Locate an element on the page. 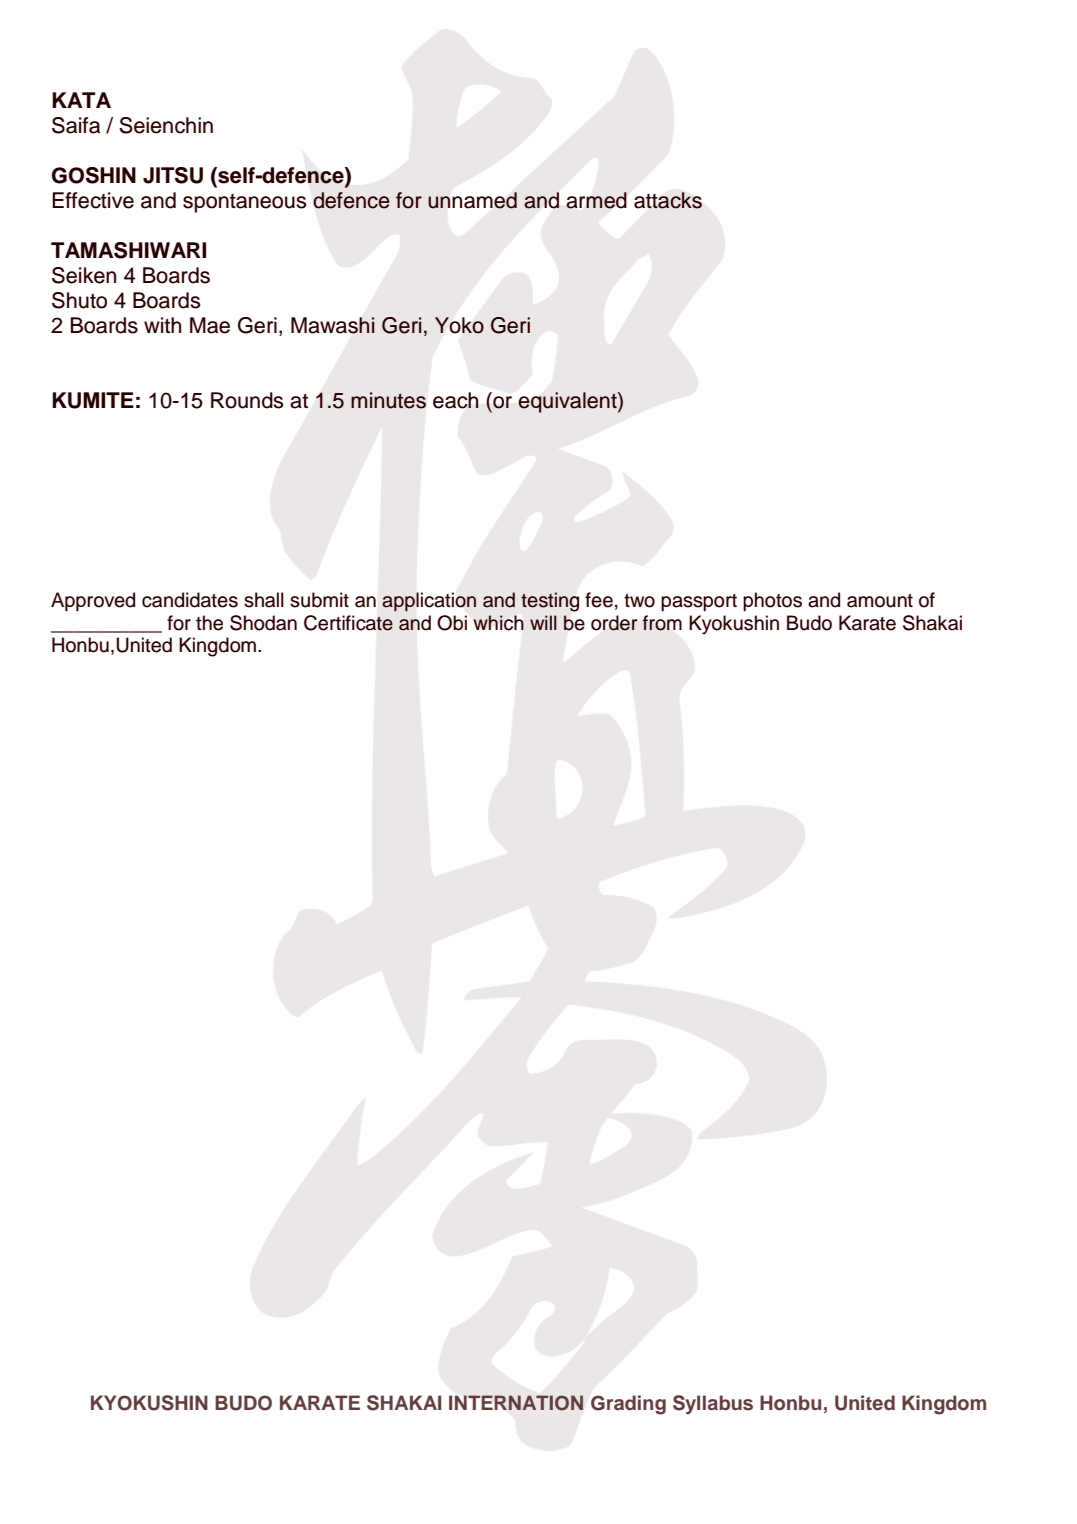 The width and height of the image is (1077, 1524). the is located at coordinates (209, 623).
